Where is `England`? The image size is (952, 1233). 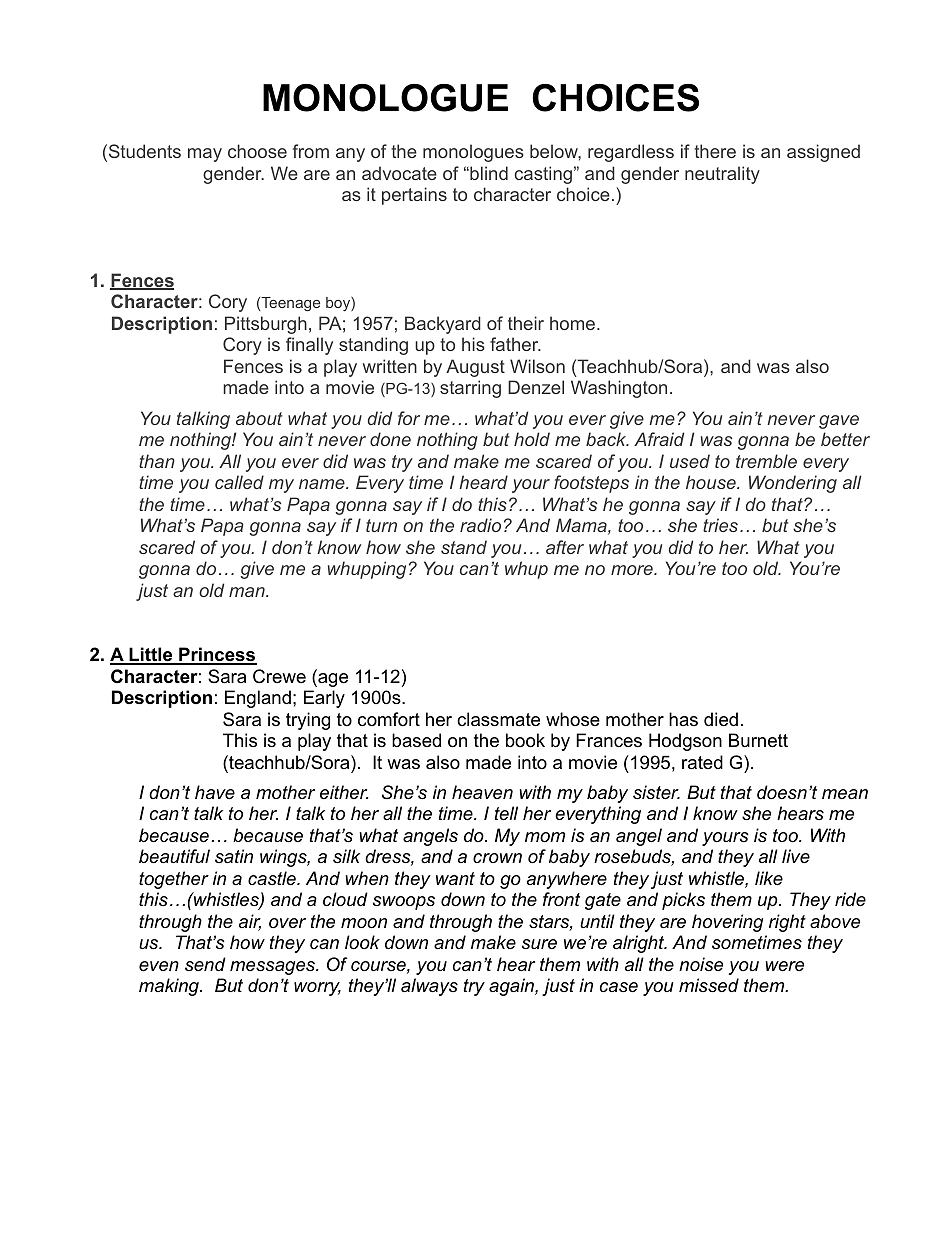
England is located at coordinates (258, 699).
